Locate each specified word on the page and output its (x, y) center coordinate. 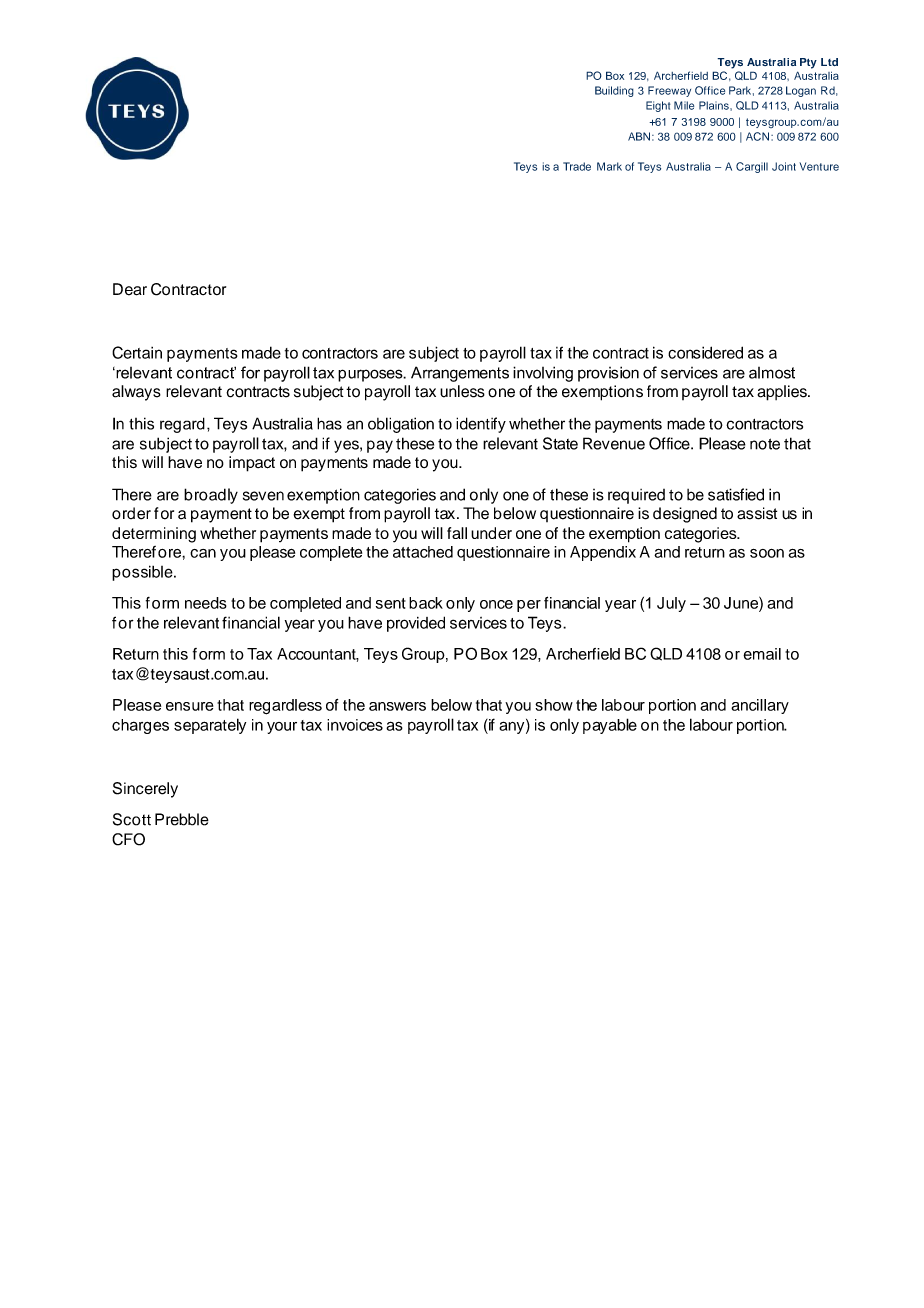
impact (252, 464)
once (496, 604)
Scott (132, 819)
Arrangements (460, 374)
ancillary (760, 706)
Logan (801, 91)
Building (614, 91)
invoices (355, 725)
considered (705, 352)
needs (206, 603)
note (765, 444)
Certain (137, 352)
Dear (130, 289)
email (762, 654)
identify (481, 425)
